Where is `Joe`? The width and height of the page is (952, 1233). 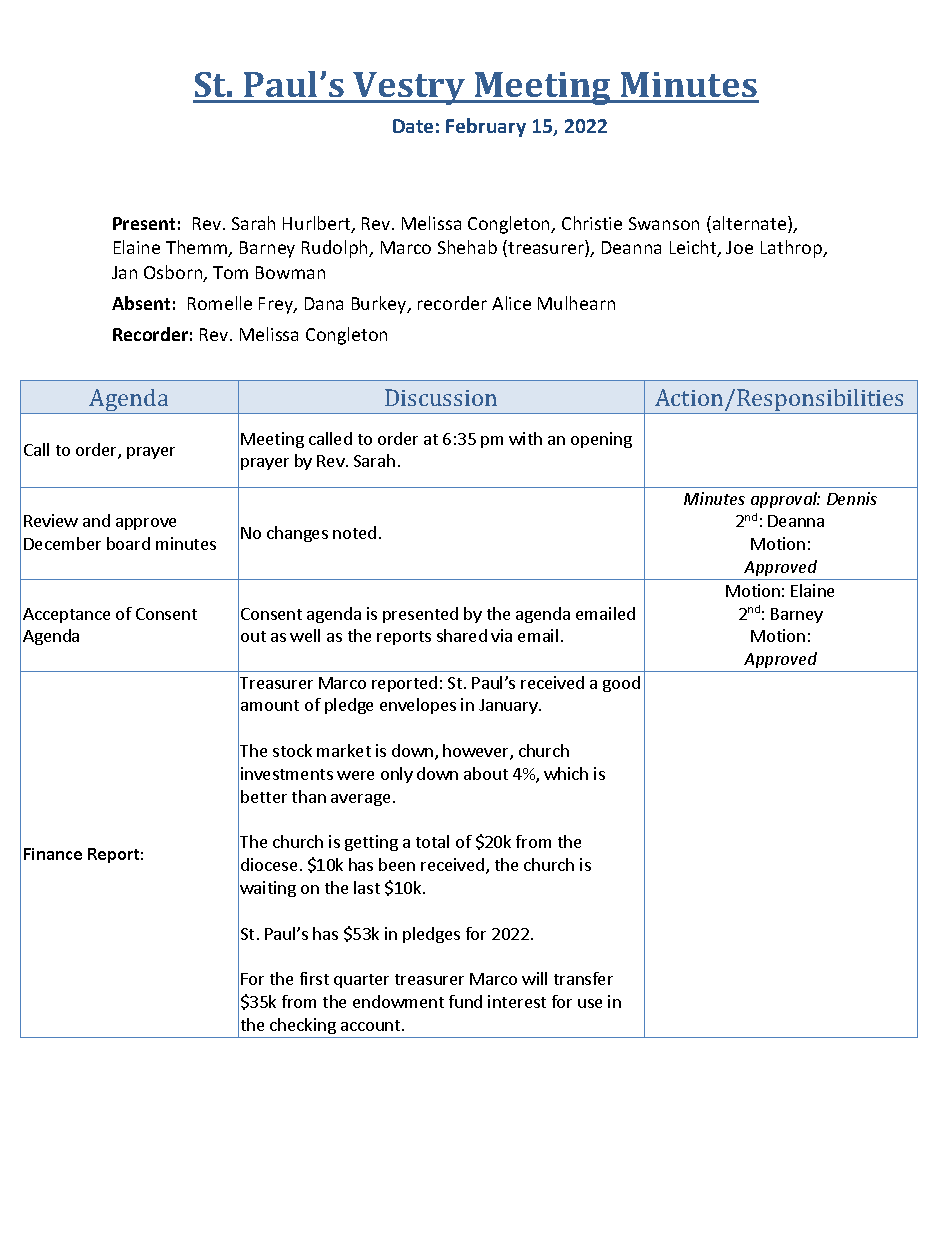
Joe is located at coordinates (739, 247).
